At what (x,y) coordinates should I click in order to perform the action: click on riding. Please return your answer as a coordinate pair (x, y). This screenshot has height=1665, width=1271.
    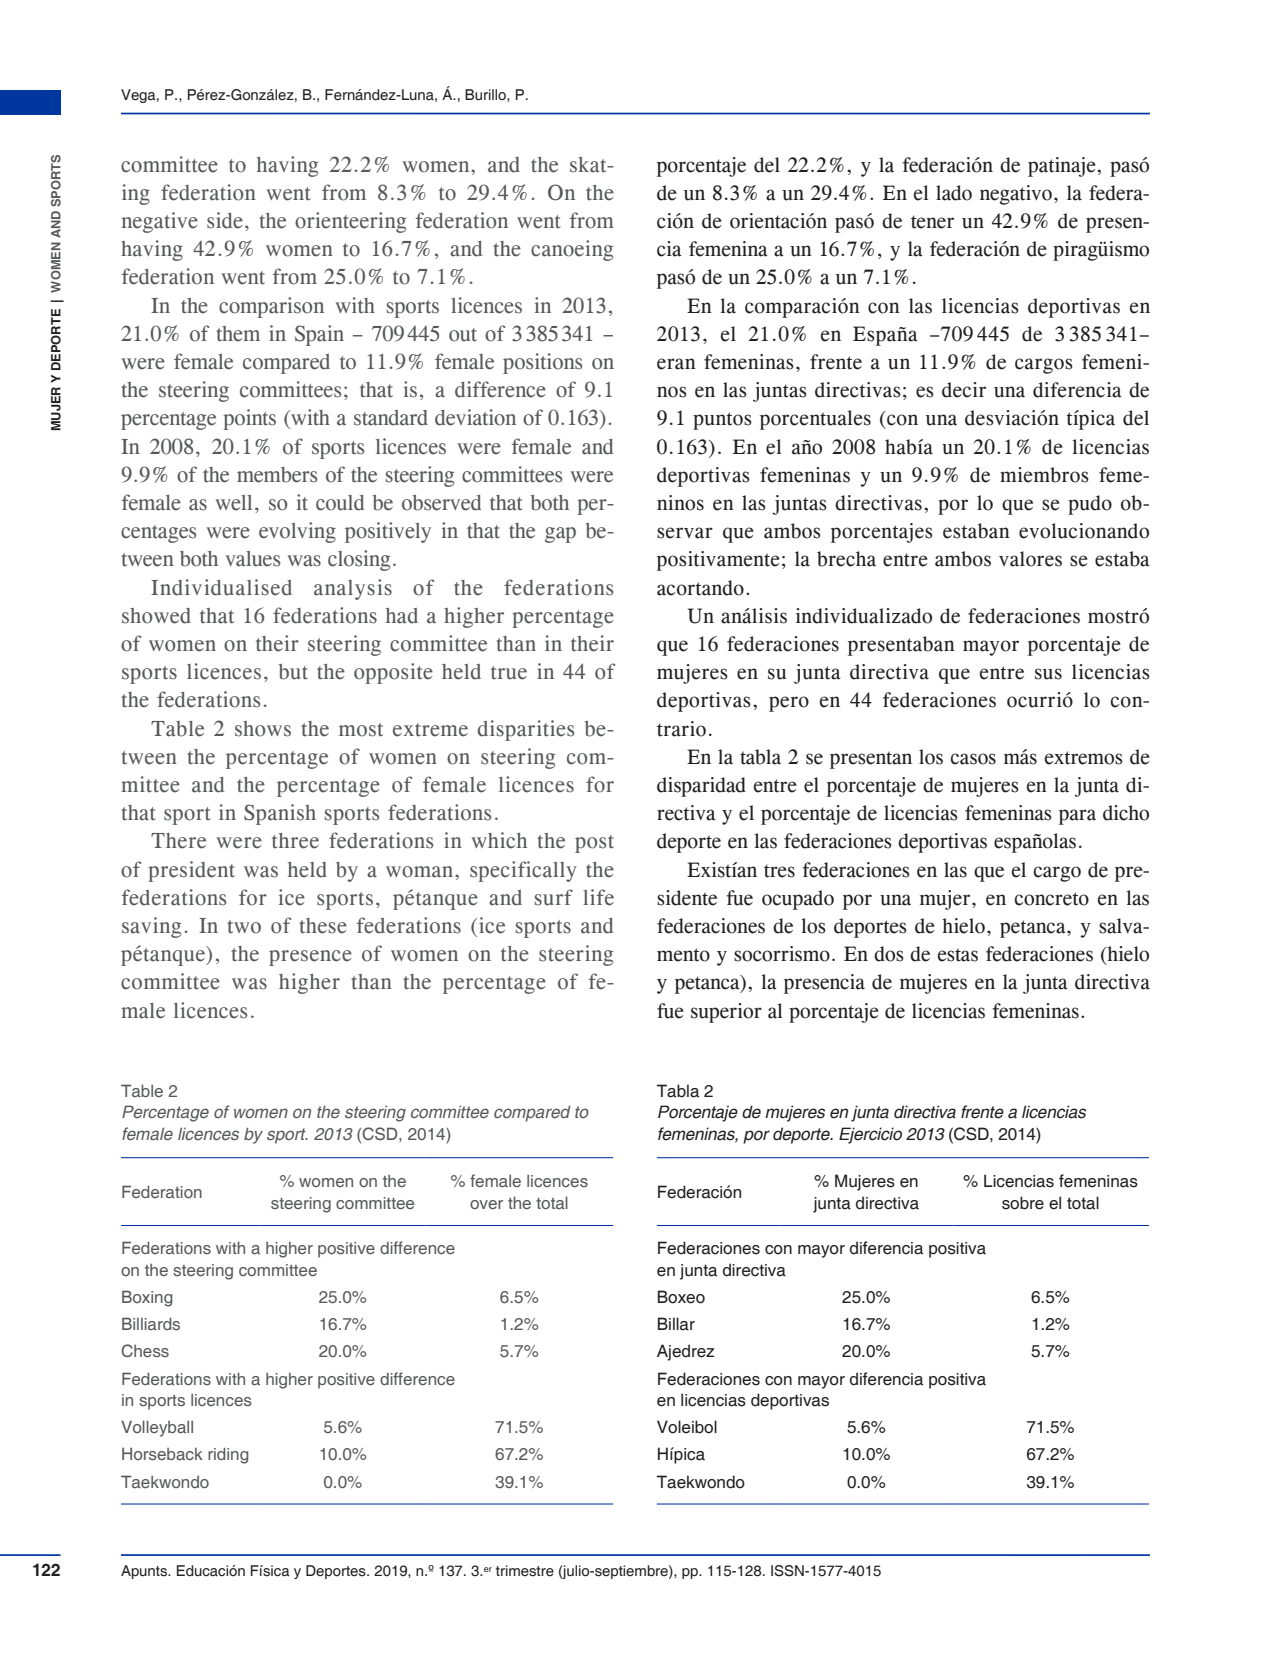
    Looking at the image, I should click on (228, 1455).
